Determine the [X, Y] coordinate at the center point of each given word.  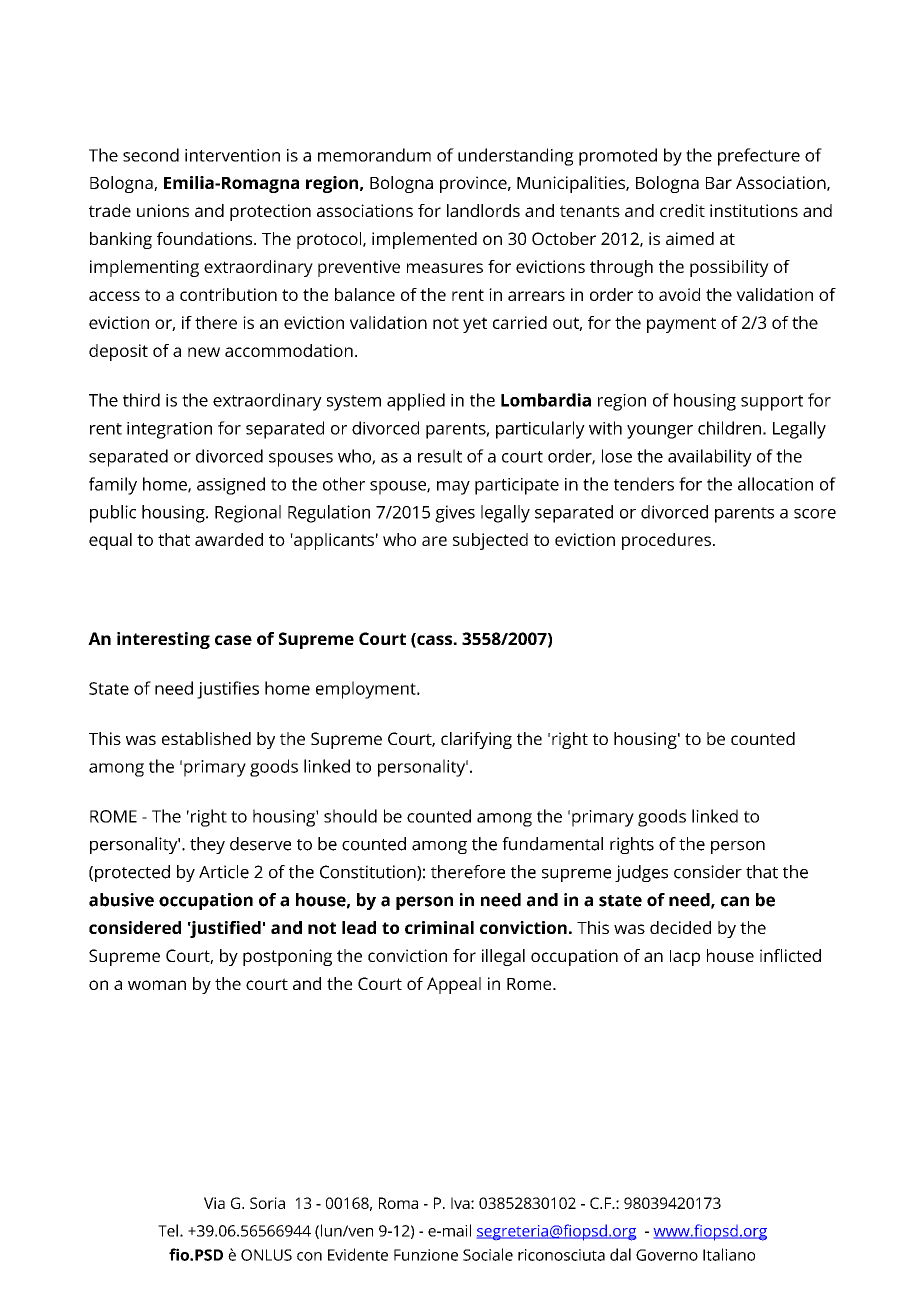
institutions [754, 210]
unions [163, 210]
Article [224, 872]
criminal [439, 927]
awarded [229, 539]
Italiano [729, 1254]
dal [620, 1254]
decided [680, 927]
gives [455, 514]
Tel [168, 1230]
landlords [483, 210]
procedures [666, 541]
